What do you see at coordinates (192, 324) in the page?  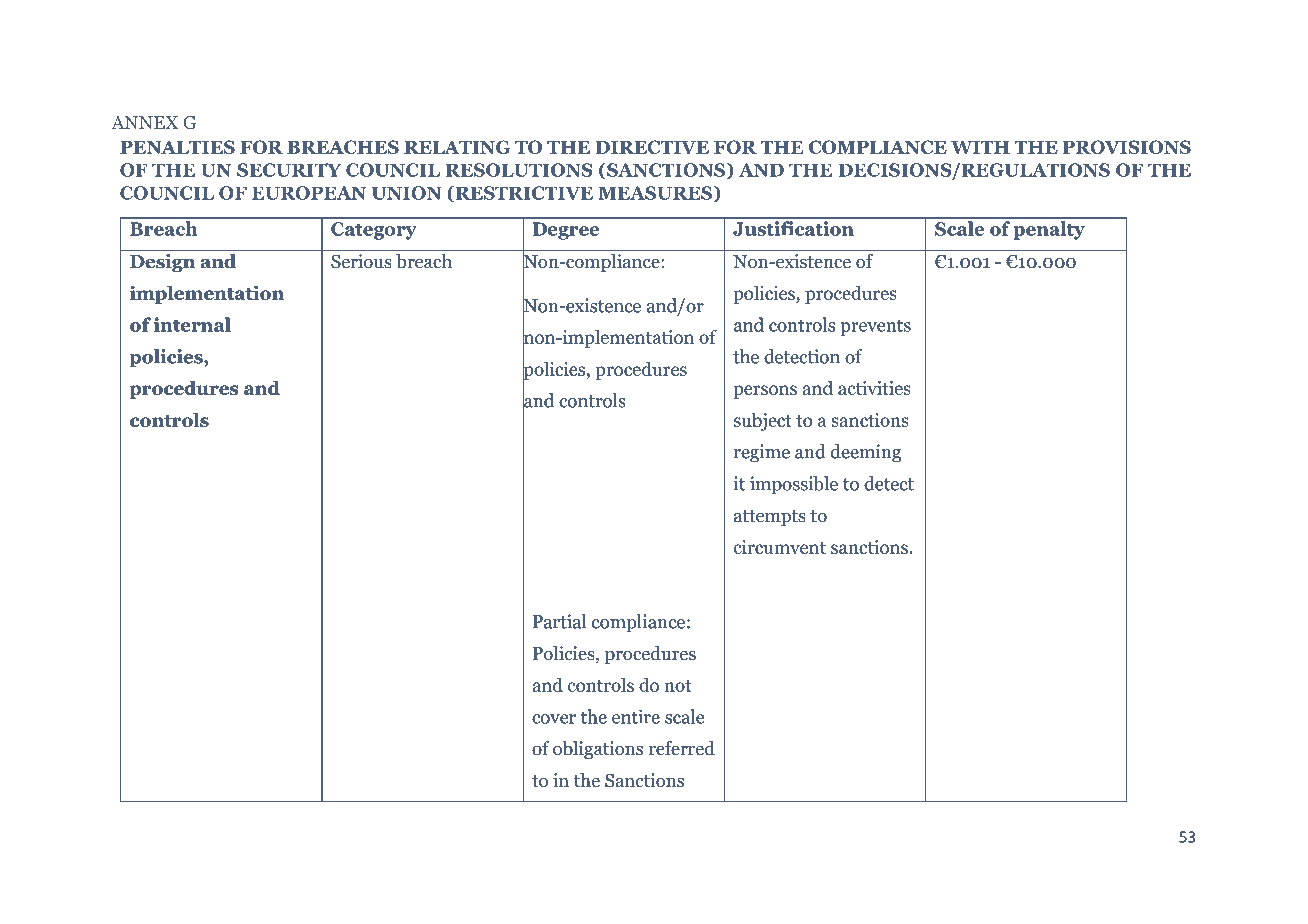 I see `internal` at bounding box center [192, 324].
